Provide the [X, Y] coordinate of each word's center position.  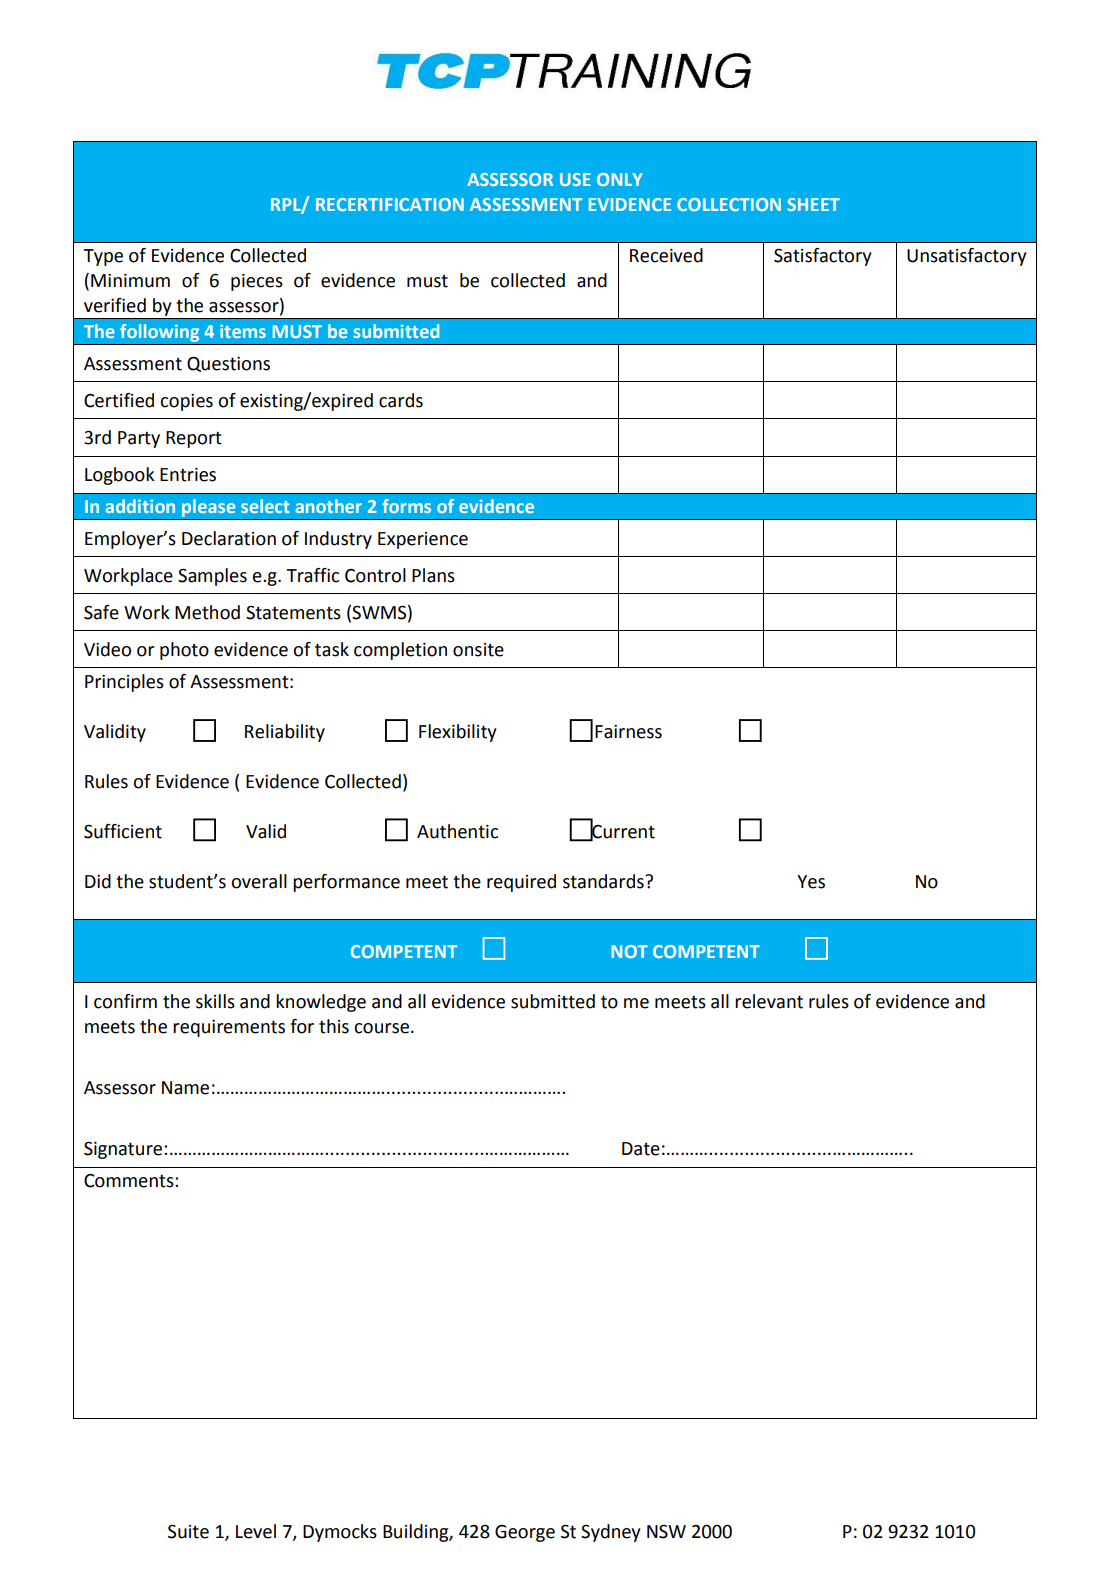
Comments [130, 1181]
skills [215, 1001]
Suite [188, 1532]
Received [666, 255]
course [381, 1028]
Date [641, 1149]
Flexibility [458, 733]
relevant [769, 1001]
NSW [666, 1532]
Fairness [628, 732]
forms [406, 506]
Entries [188, 475]
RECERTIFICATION [390, 204]
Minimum [130, 281]
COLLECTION [729, 204]
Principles [124, 683]
